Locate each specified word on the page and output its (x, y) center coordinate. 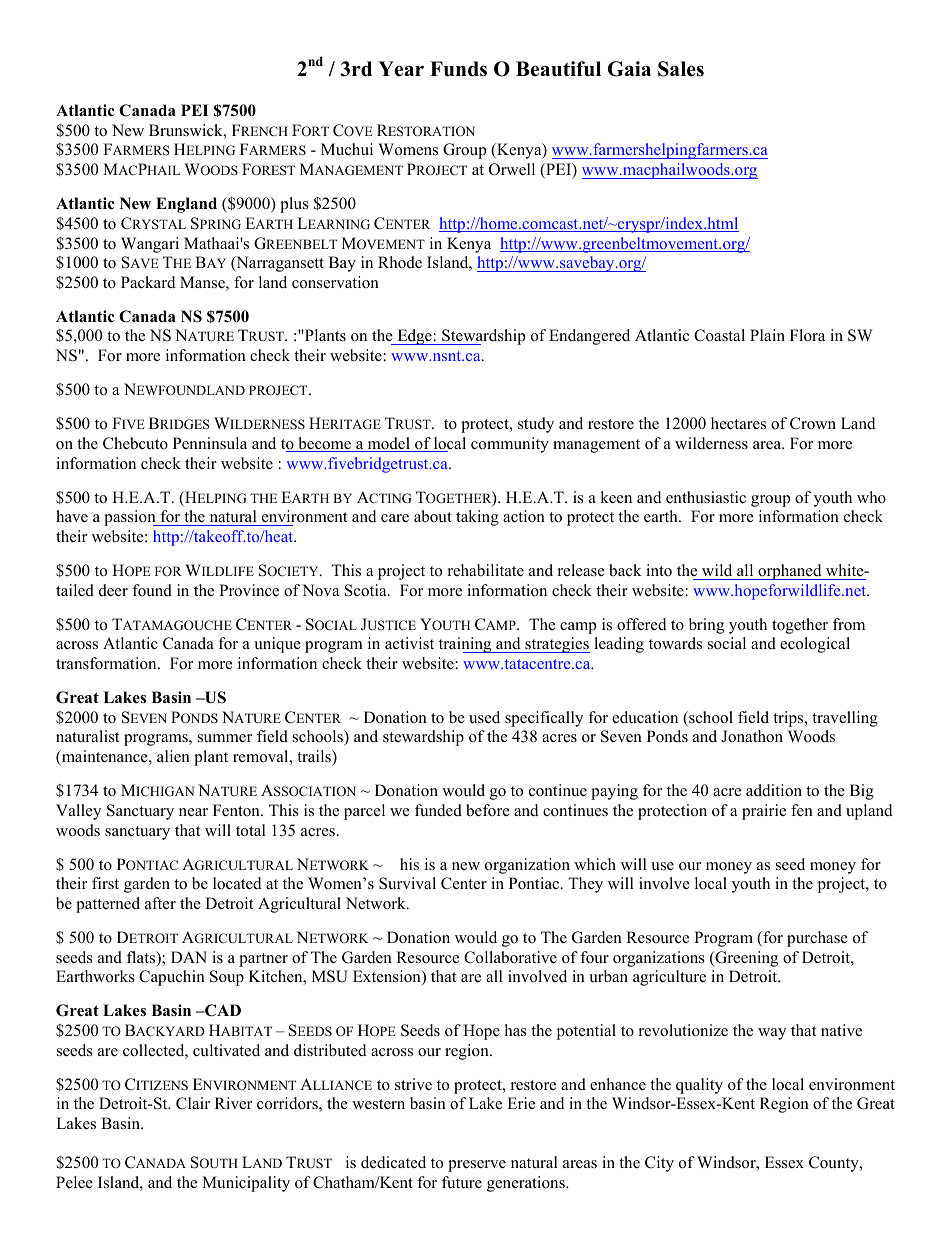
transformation (107, 663)
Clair (193, 1103)
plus (294, 205)
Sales (681, 69)
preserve (477, 1166)
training (466, 645)
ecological (815, 645)
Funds (458, 69)
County (835, 1164)
